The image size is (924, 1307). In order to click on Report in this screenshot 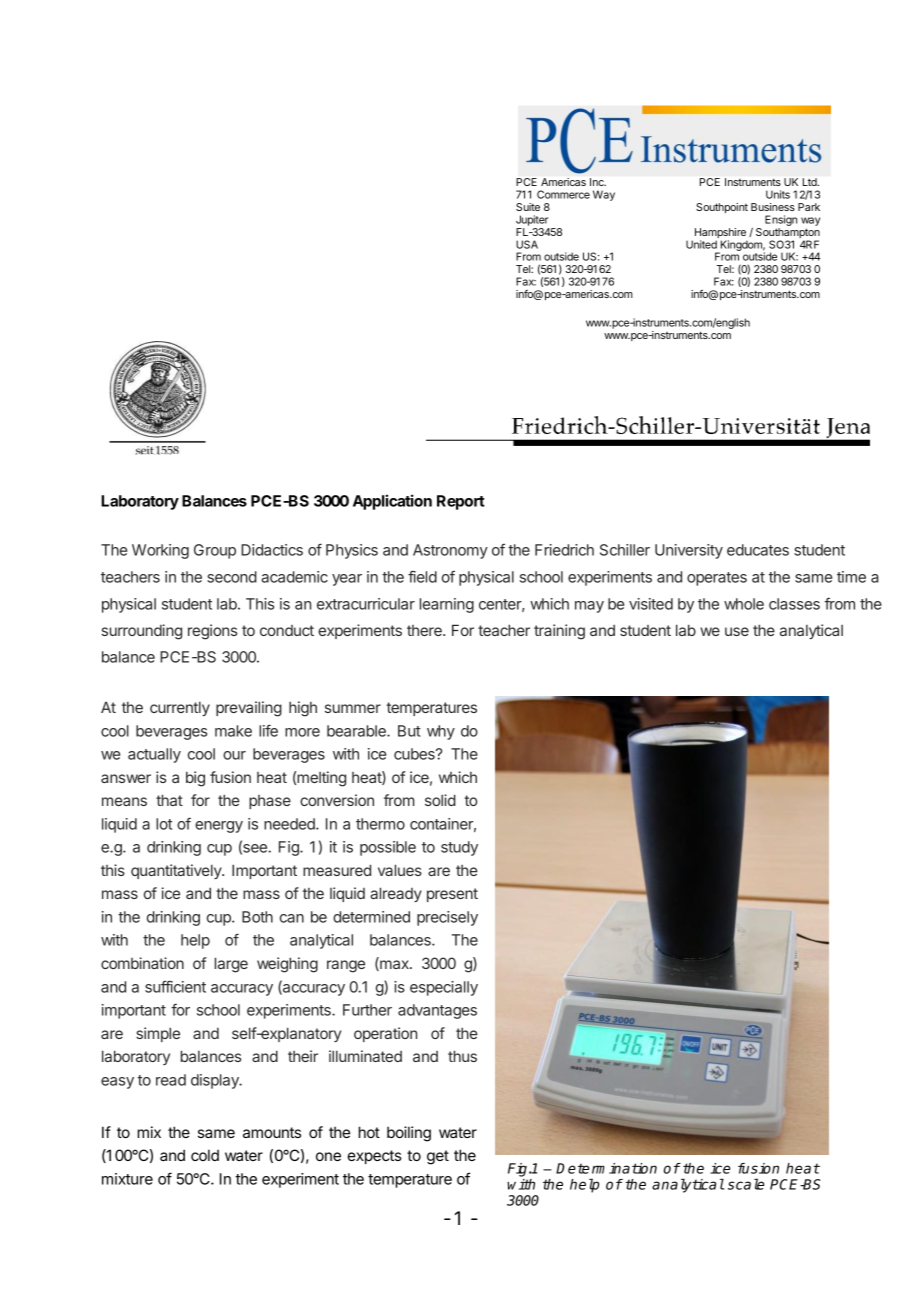, I will do `click(461, 502)`.
